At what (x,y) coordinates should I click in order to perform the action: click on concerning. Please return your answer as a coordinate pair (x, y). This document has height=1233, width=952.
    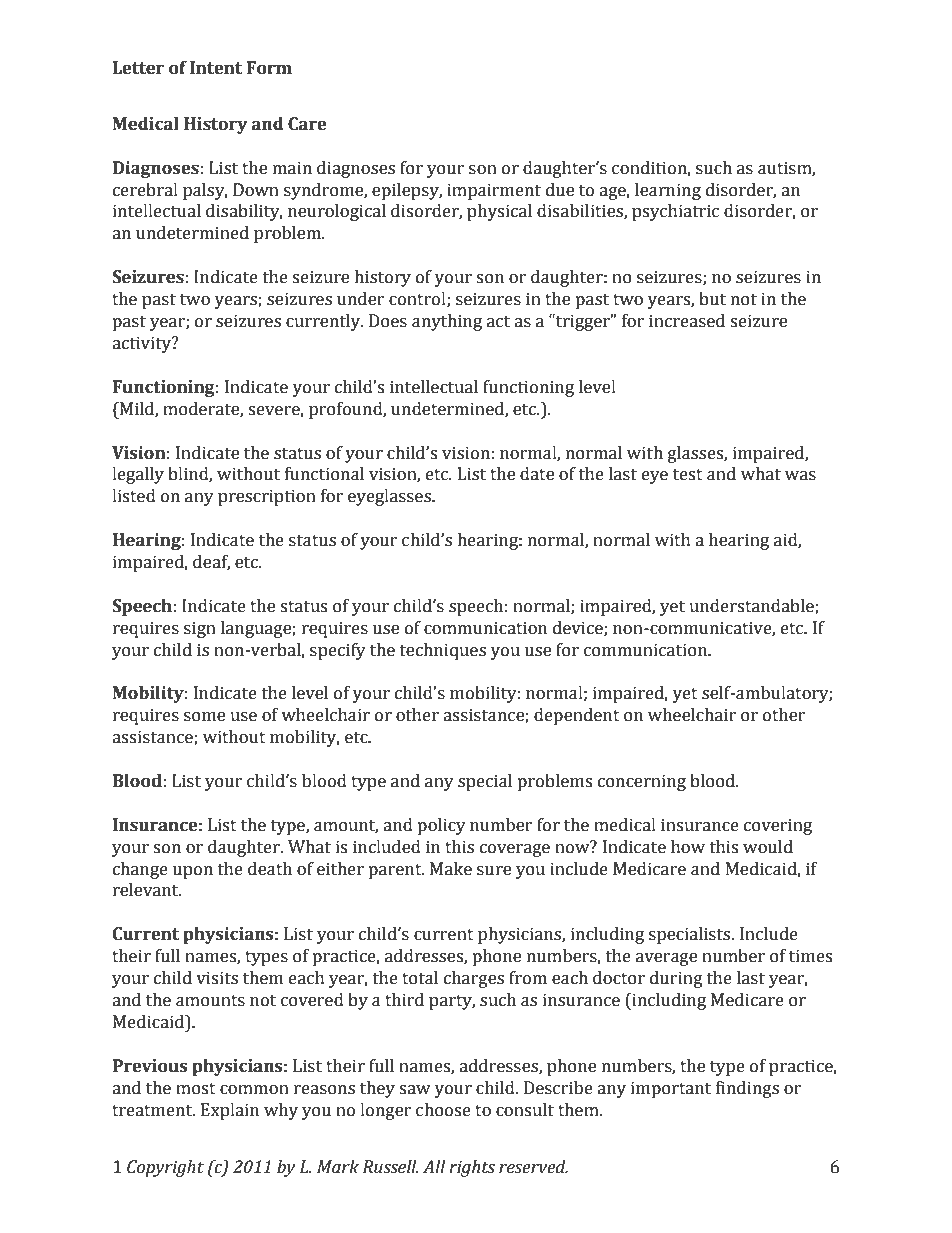
    Looking at the image, I should click on (642, 782).
